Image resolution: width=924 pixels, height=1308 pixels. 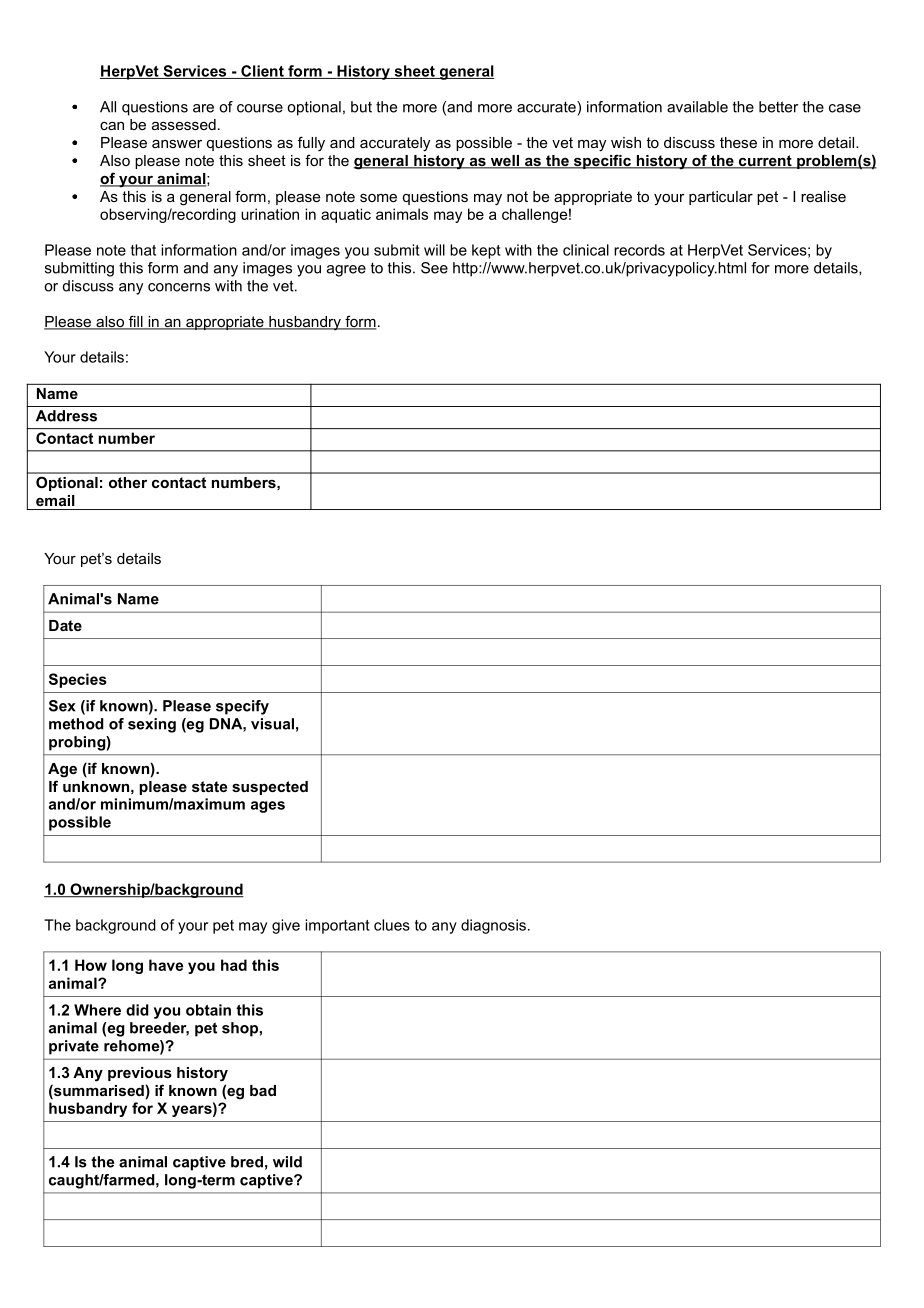 I want to click on wild, so click(x=287, y=1162).
